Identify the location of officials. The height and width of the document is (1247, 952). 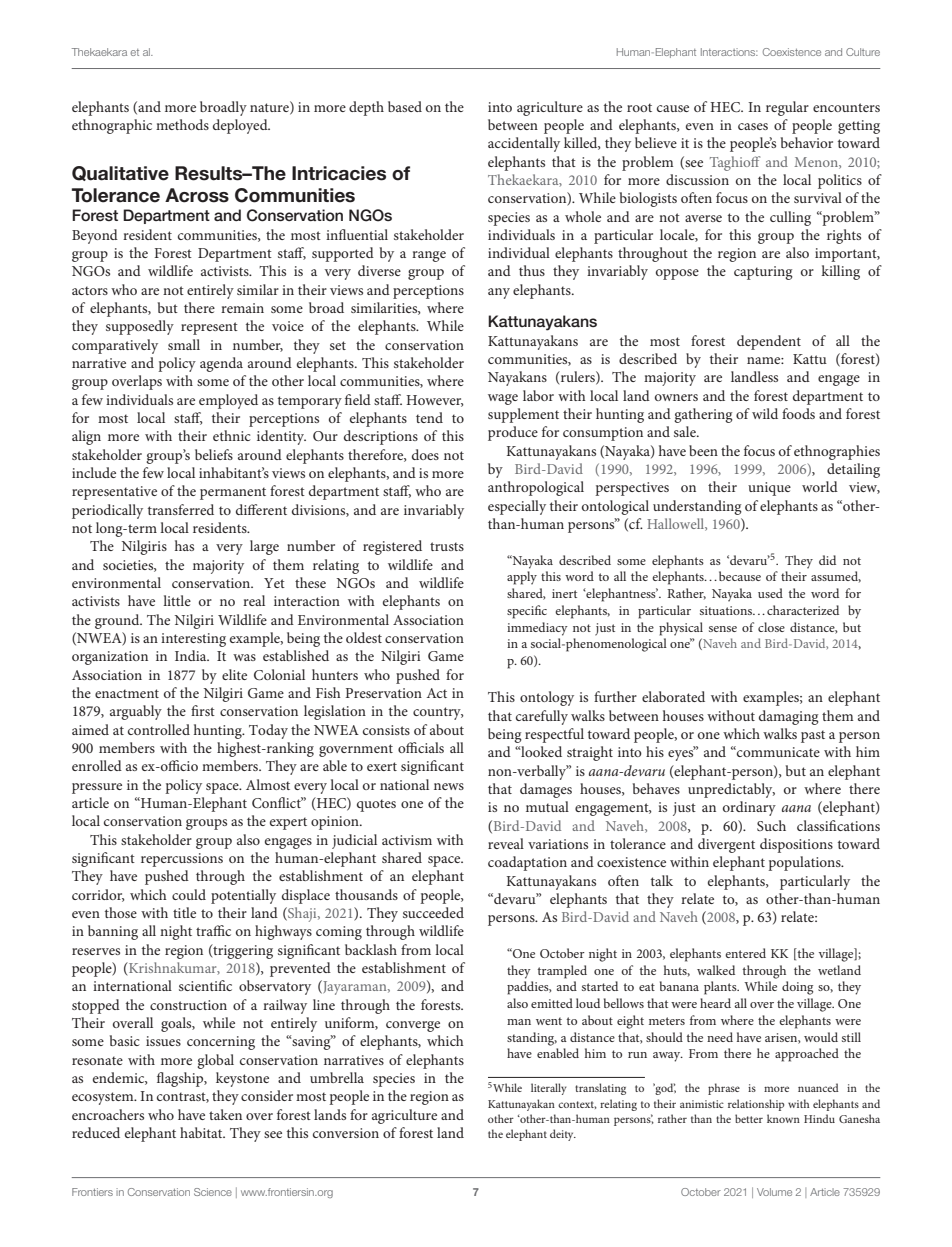
(421, 747).
